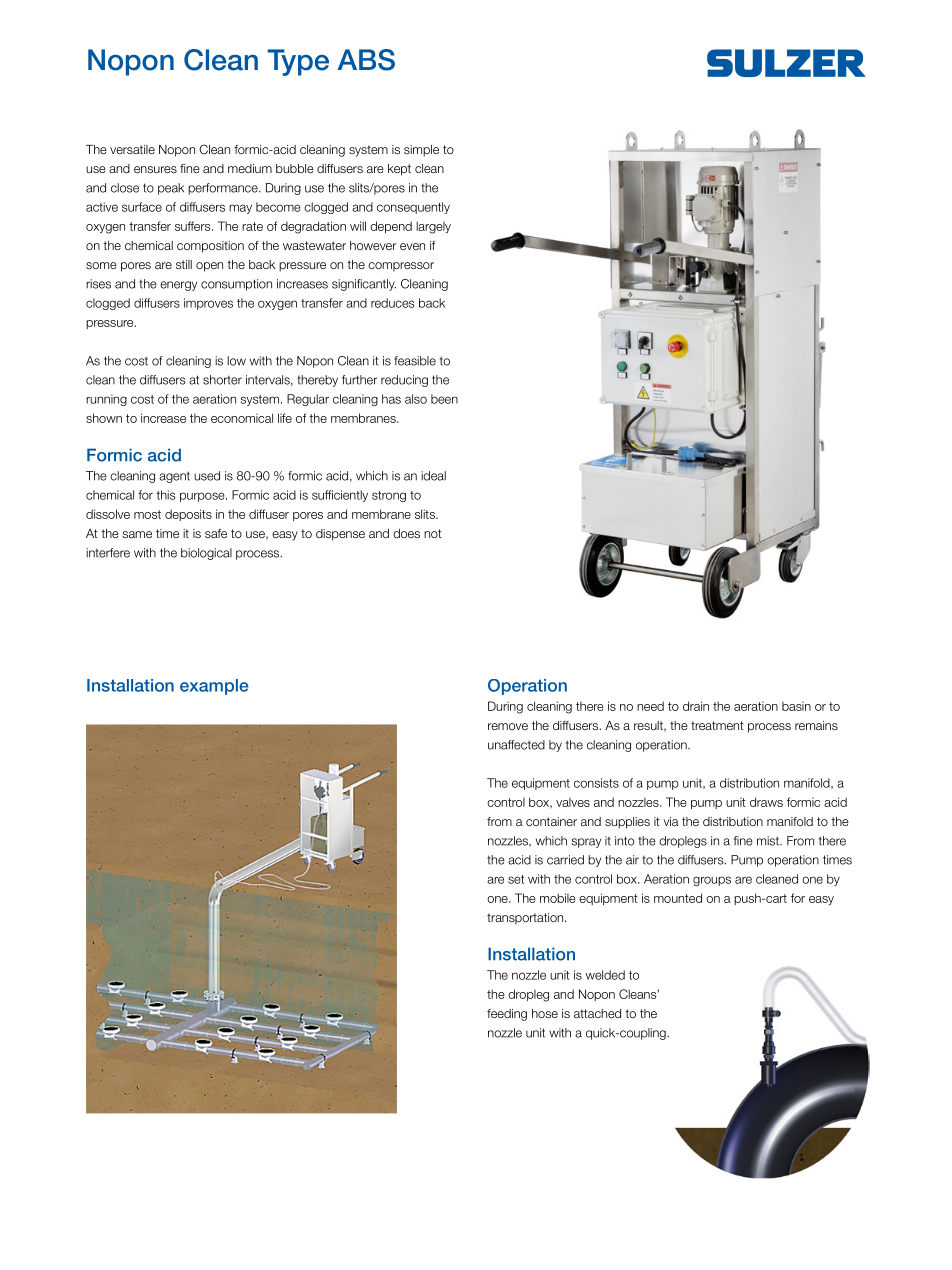  I want to click on hose, so click(545, 1013).
